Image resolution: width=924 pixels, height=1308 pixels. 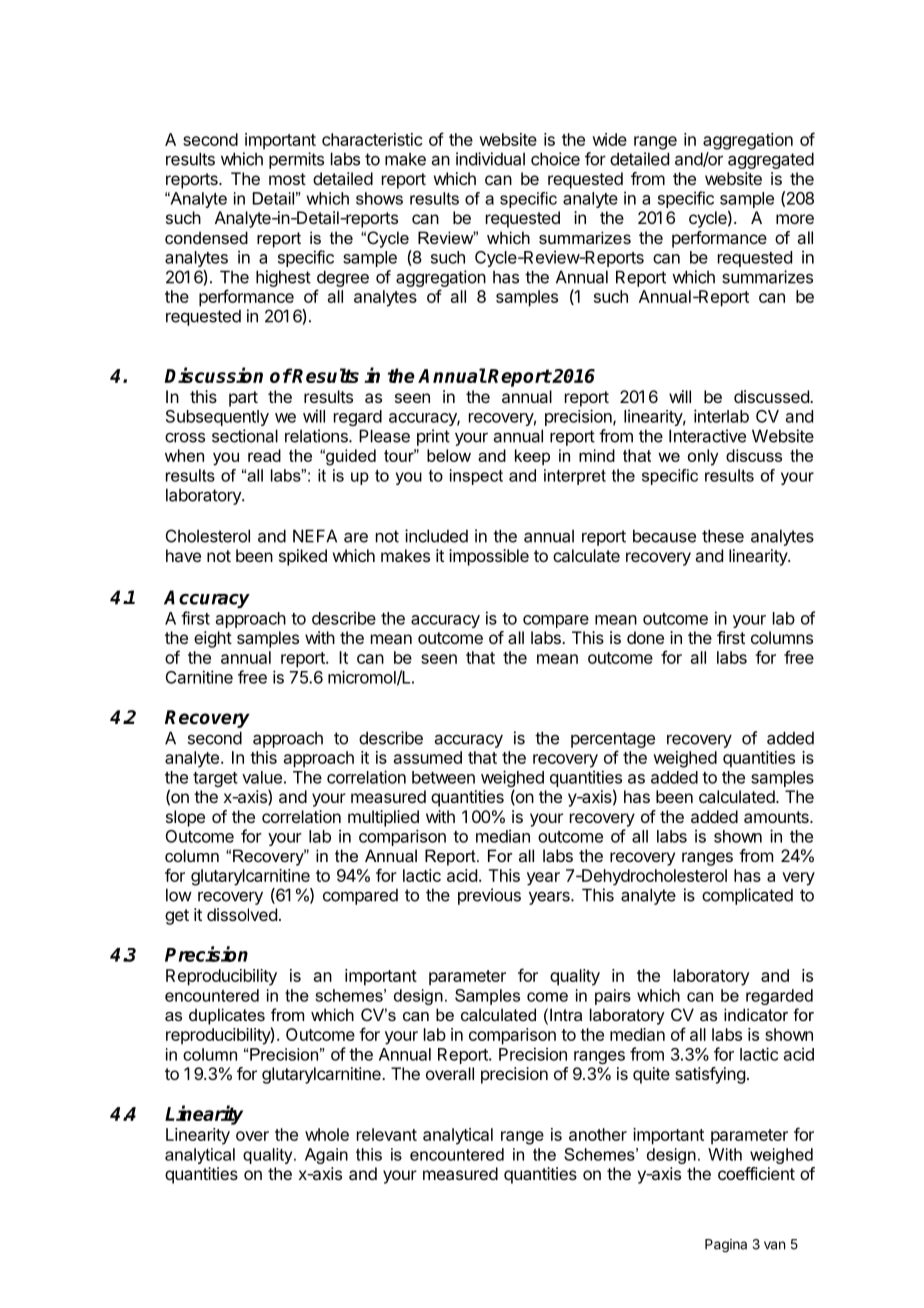 I want to click on aggregated, so click(x=771, y=160).
